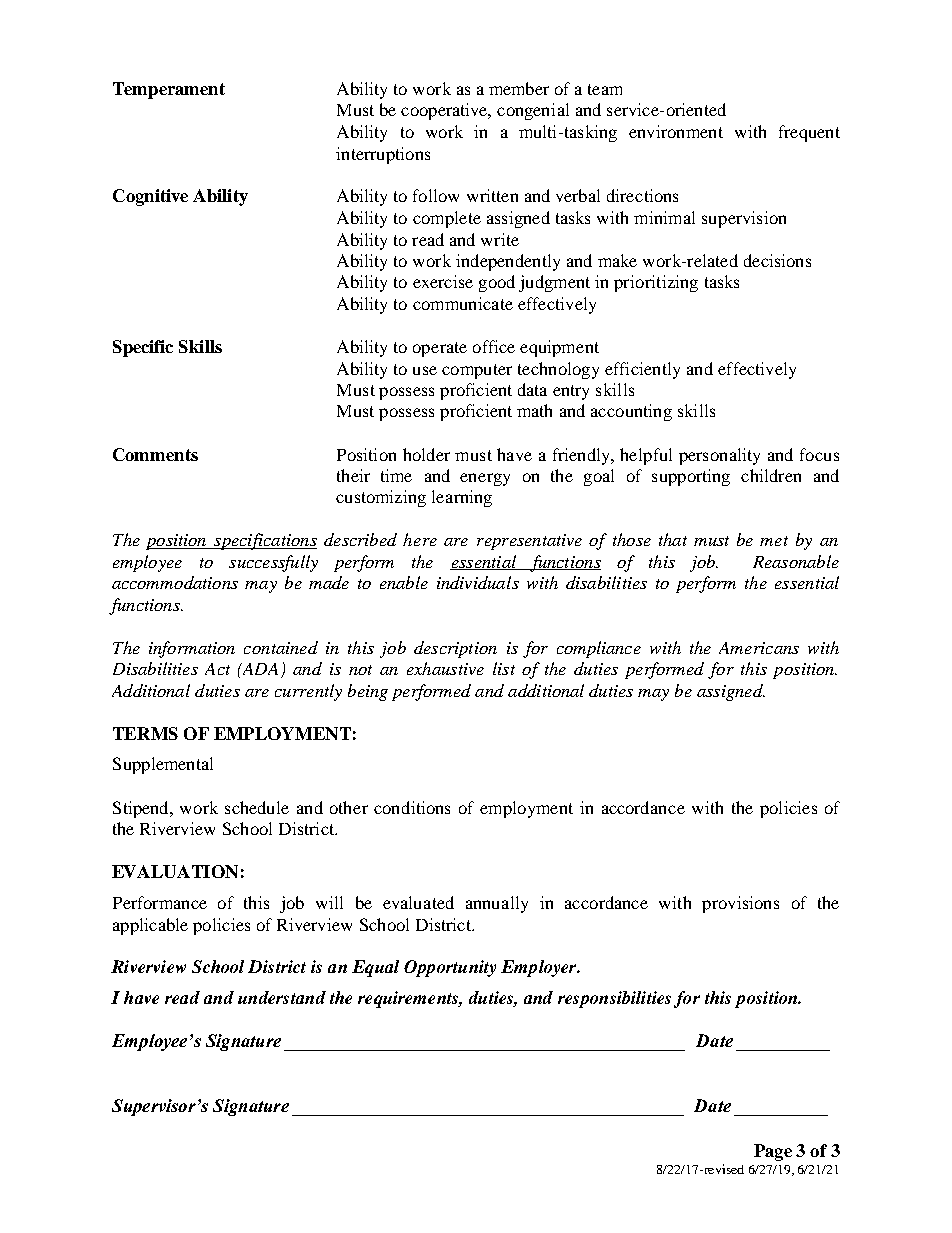  What do you see at coordinates (759, 648) in the screenshot?
I see `Americans` at bounding box center [759, 648].
